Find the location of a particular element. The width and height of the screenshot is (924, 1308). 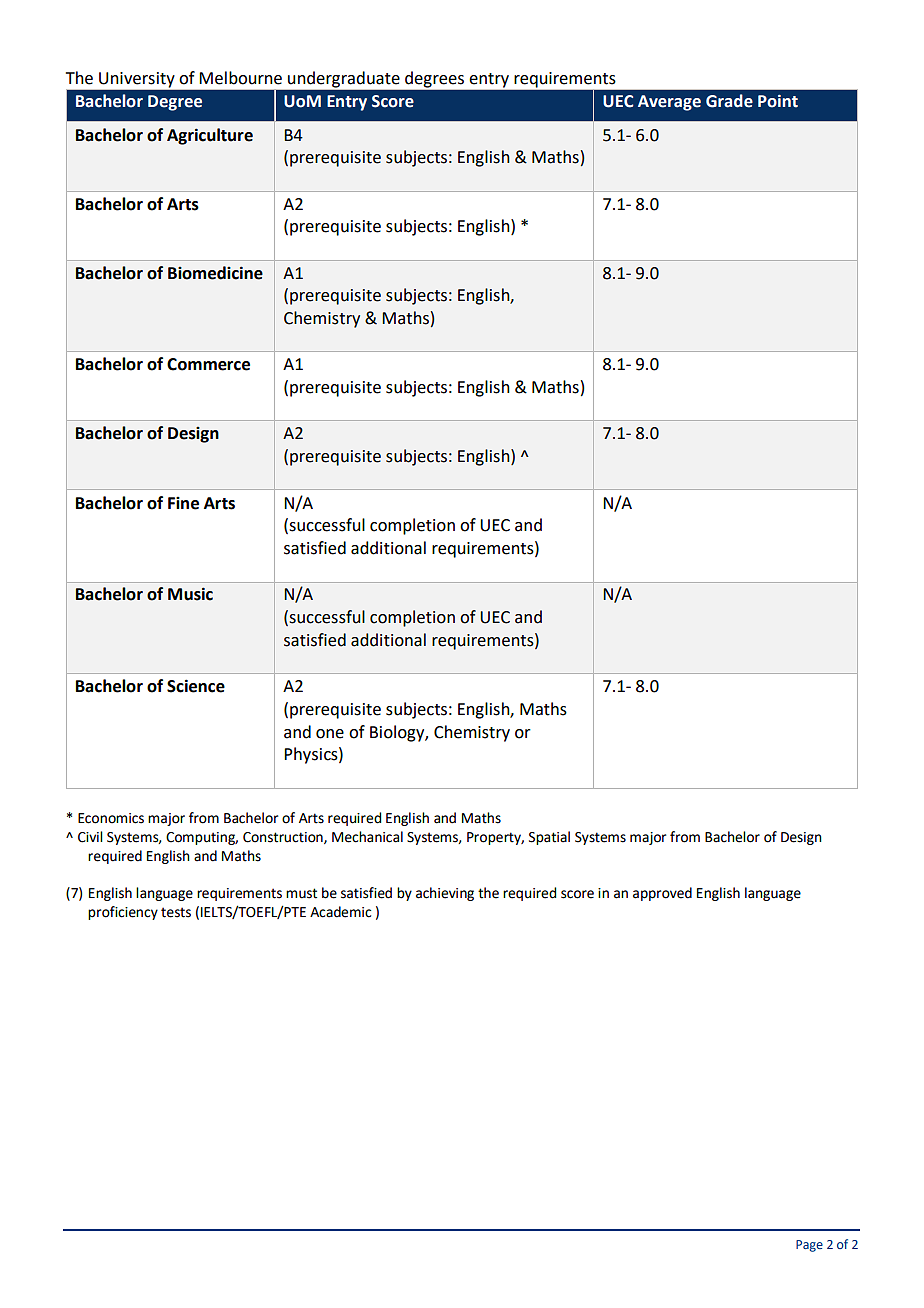

proficiency is located at coordinates (123, 913).
